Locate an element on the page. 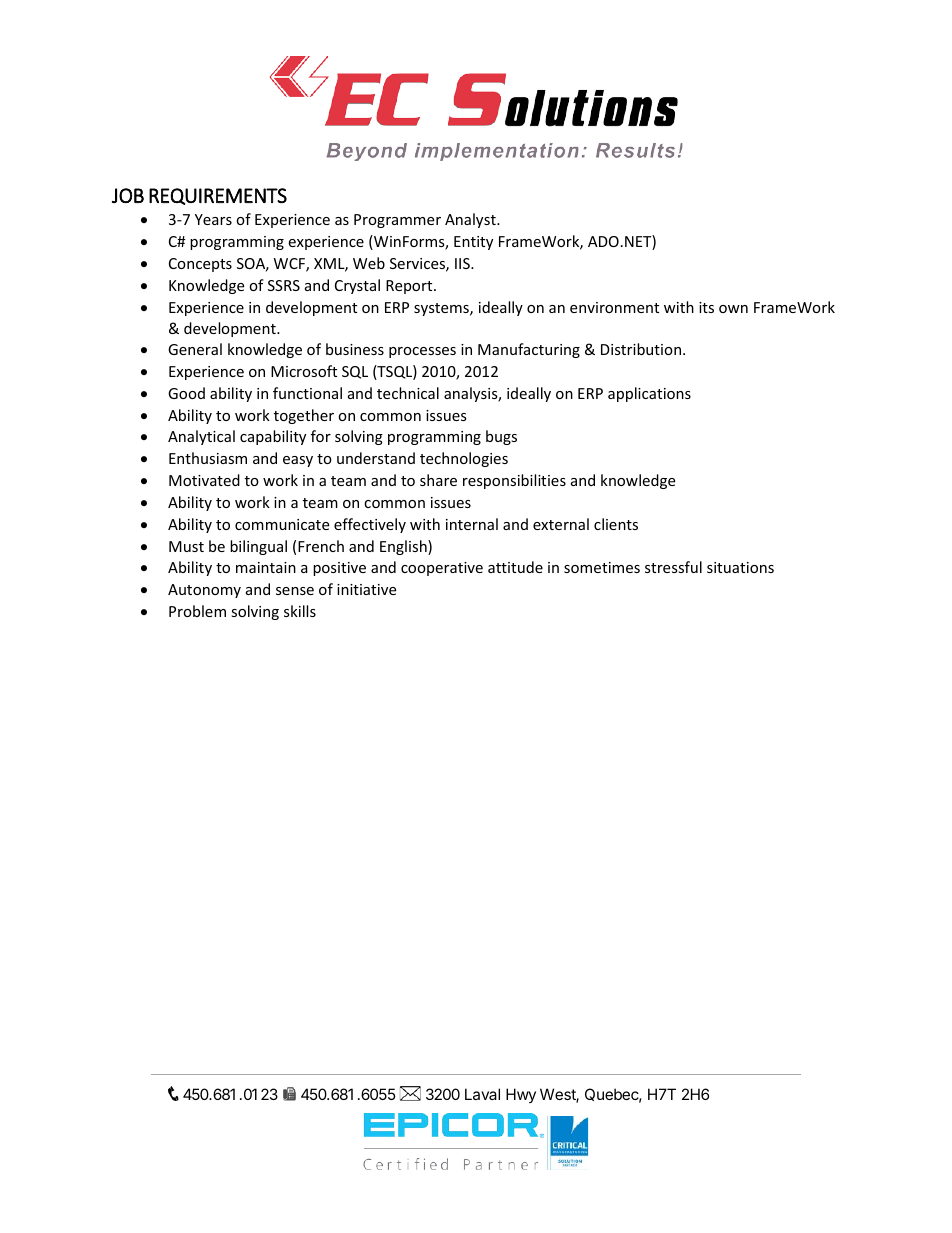 The image size is (952, 1233). skills is located at coordinates (300, 611).
